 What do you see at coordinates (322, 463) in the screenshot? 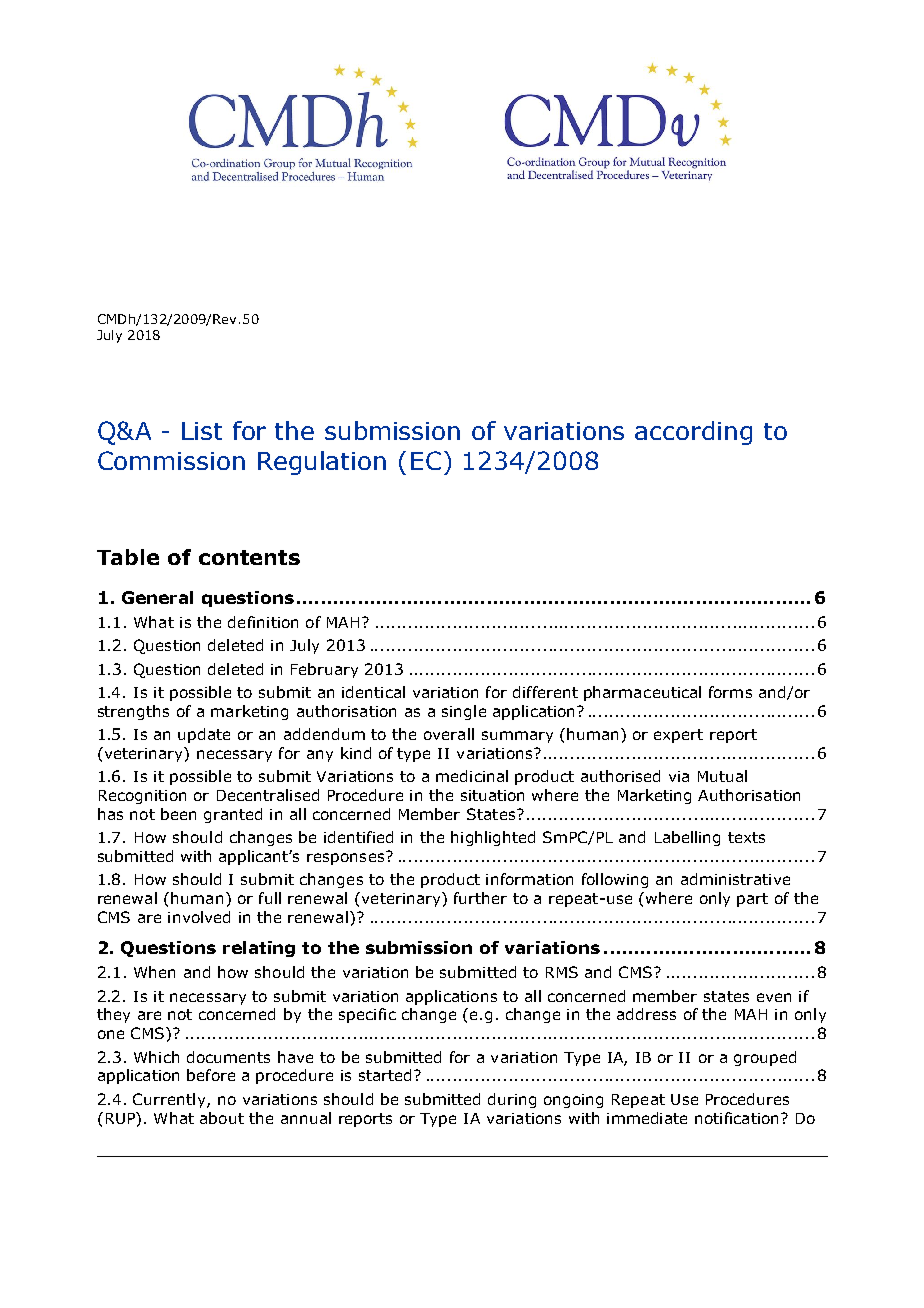
I see `Regulation` at bounding box center [322, 463].
